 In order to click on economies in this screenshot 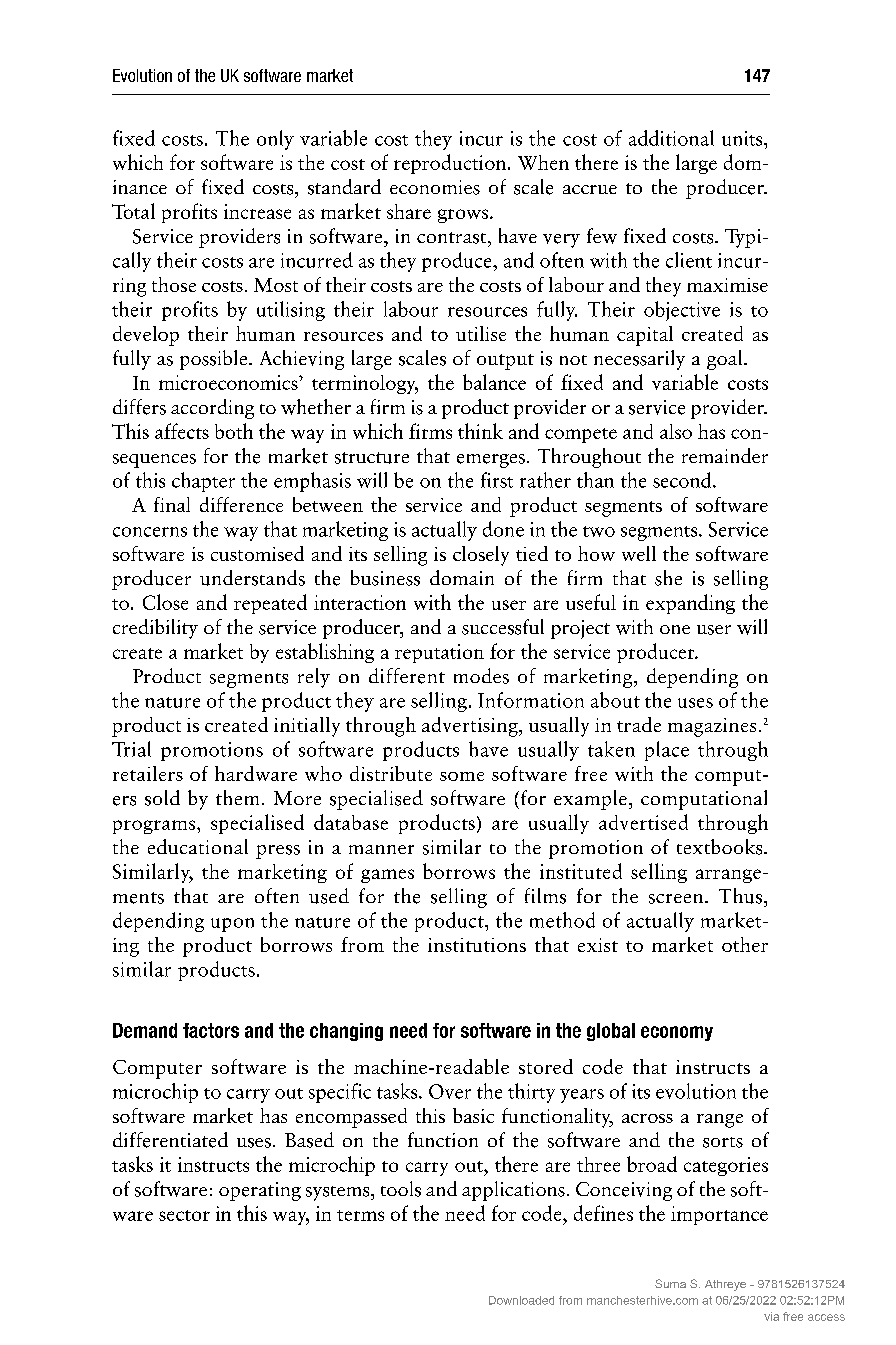, I will do `click(435, 187)`.
